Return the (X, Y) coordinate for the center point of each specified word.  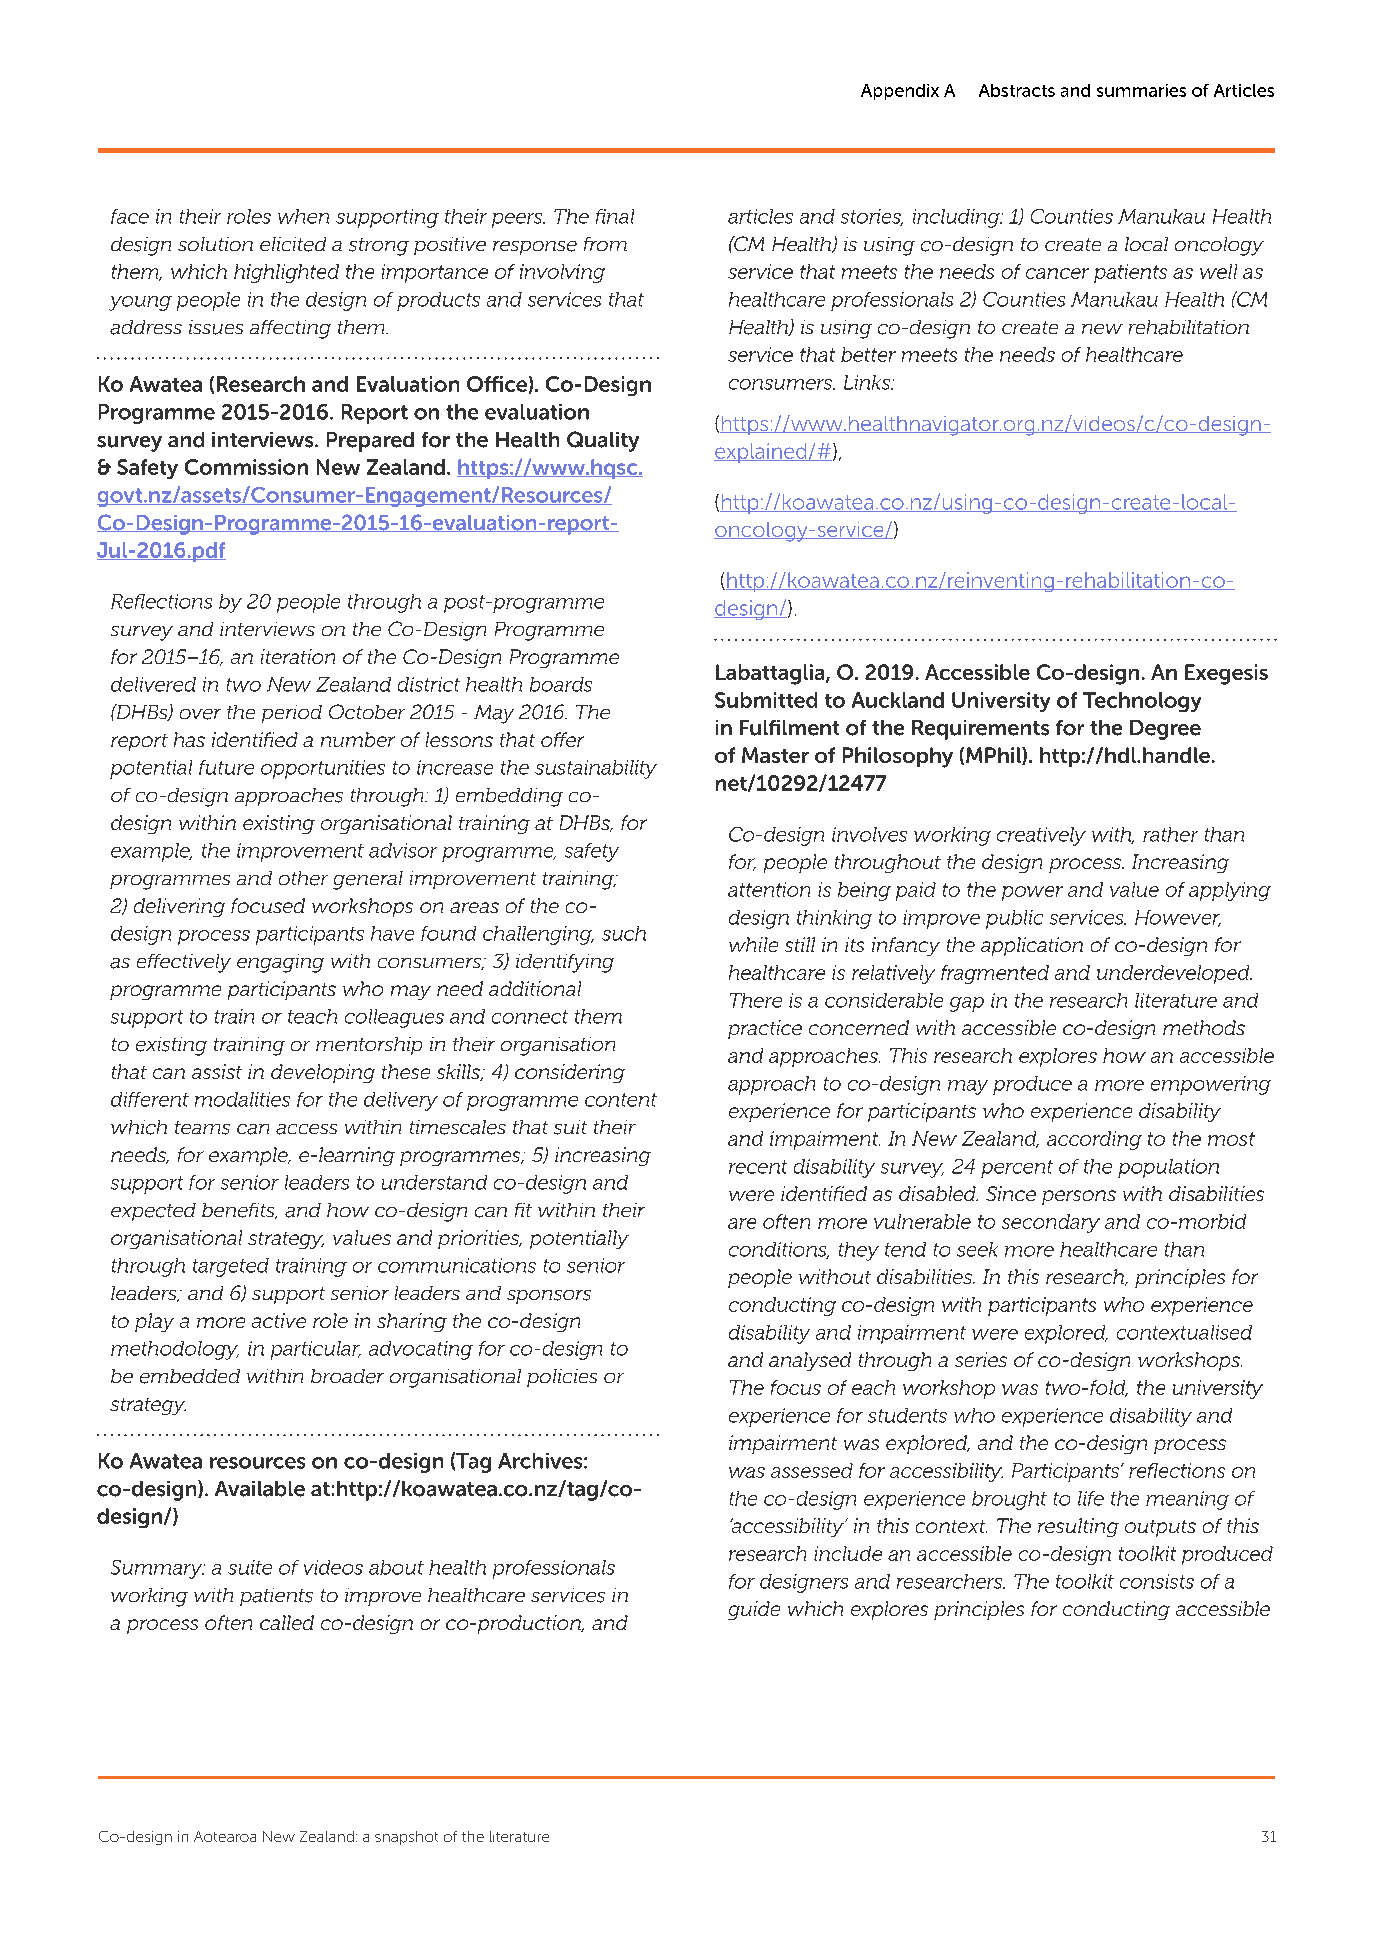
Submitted (766, 700)
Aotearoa (225, 1836)
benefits (239, 1211)
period (292, 714)
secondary (1051, 1223)
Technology (1142, 702)
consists (1157, 1581)
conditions (779, 1250)
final (615, 216)
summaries (1141, 90)
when (303, 216)
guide (754, 1610)
